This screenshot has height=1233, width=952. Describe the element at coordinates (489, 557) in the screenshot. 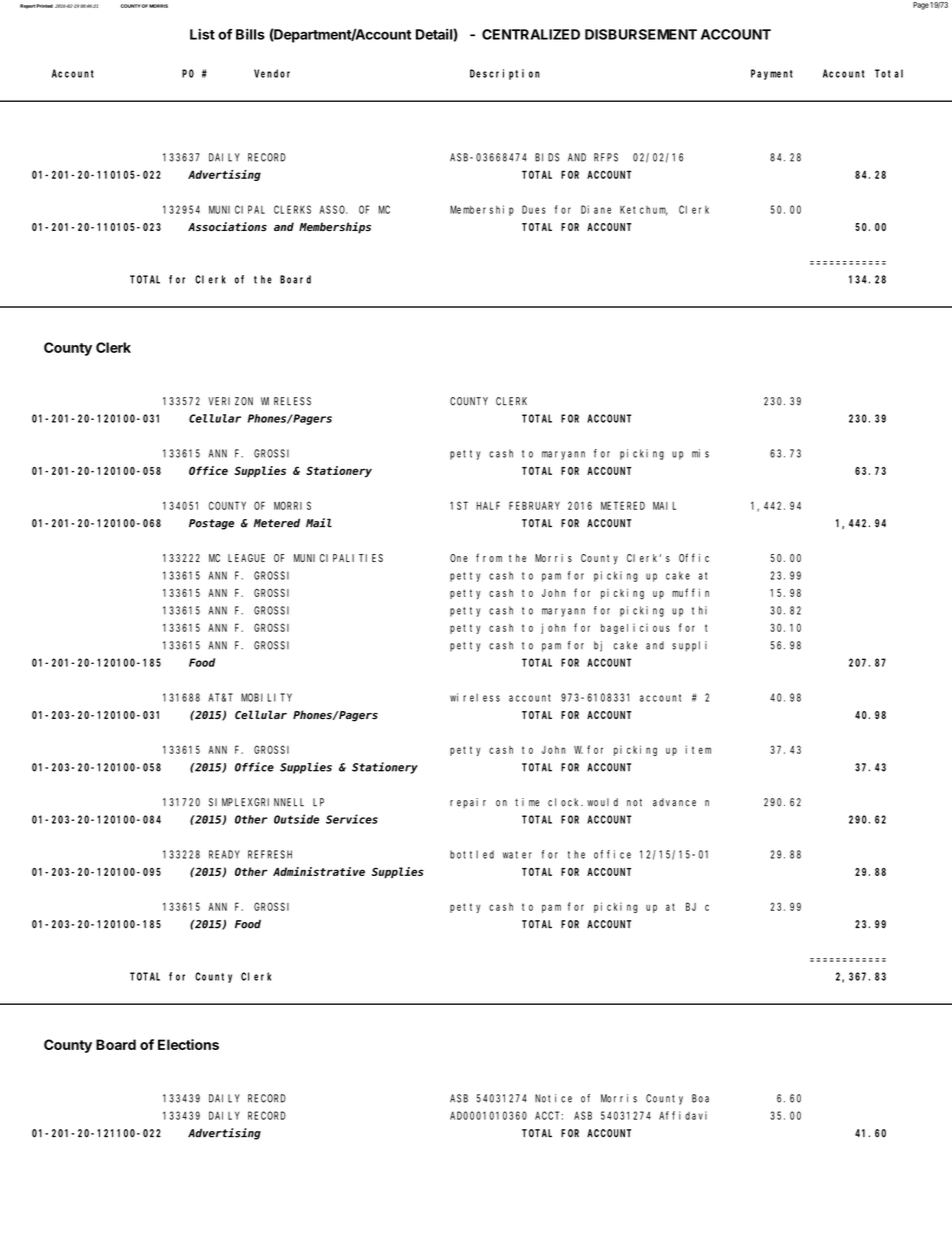

I see `from` at that location.
